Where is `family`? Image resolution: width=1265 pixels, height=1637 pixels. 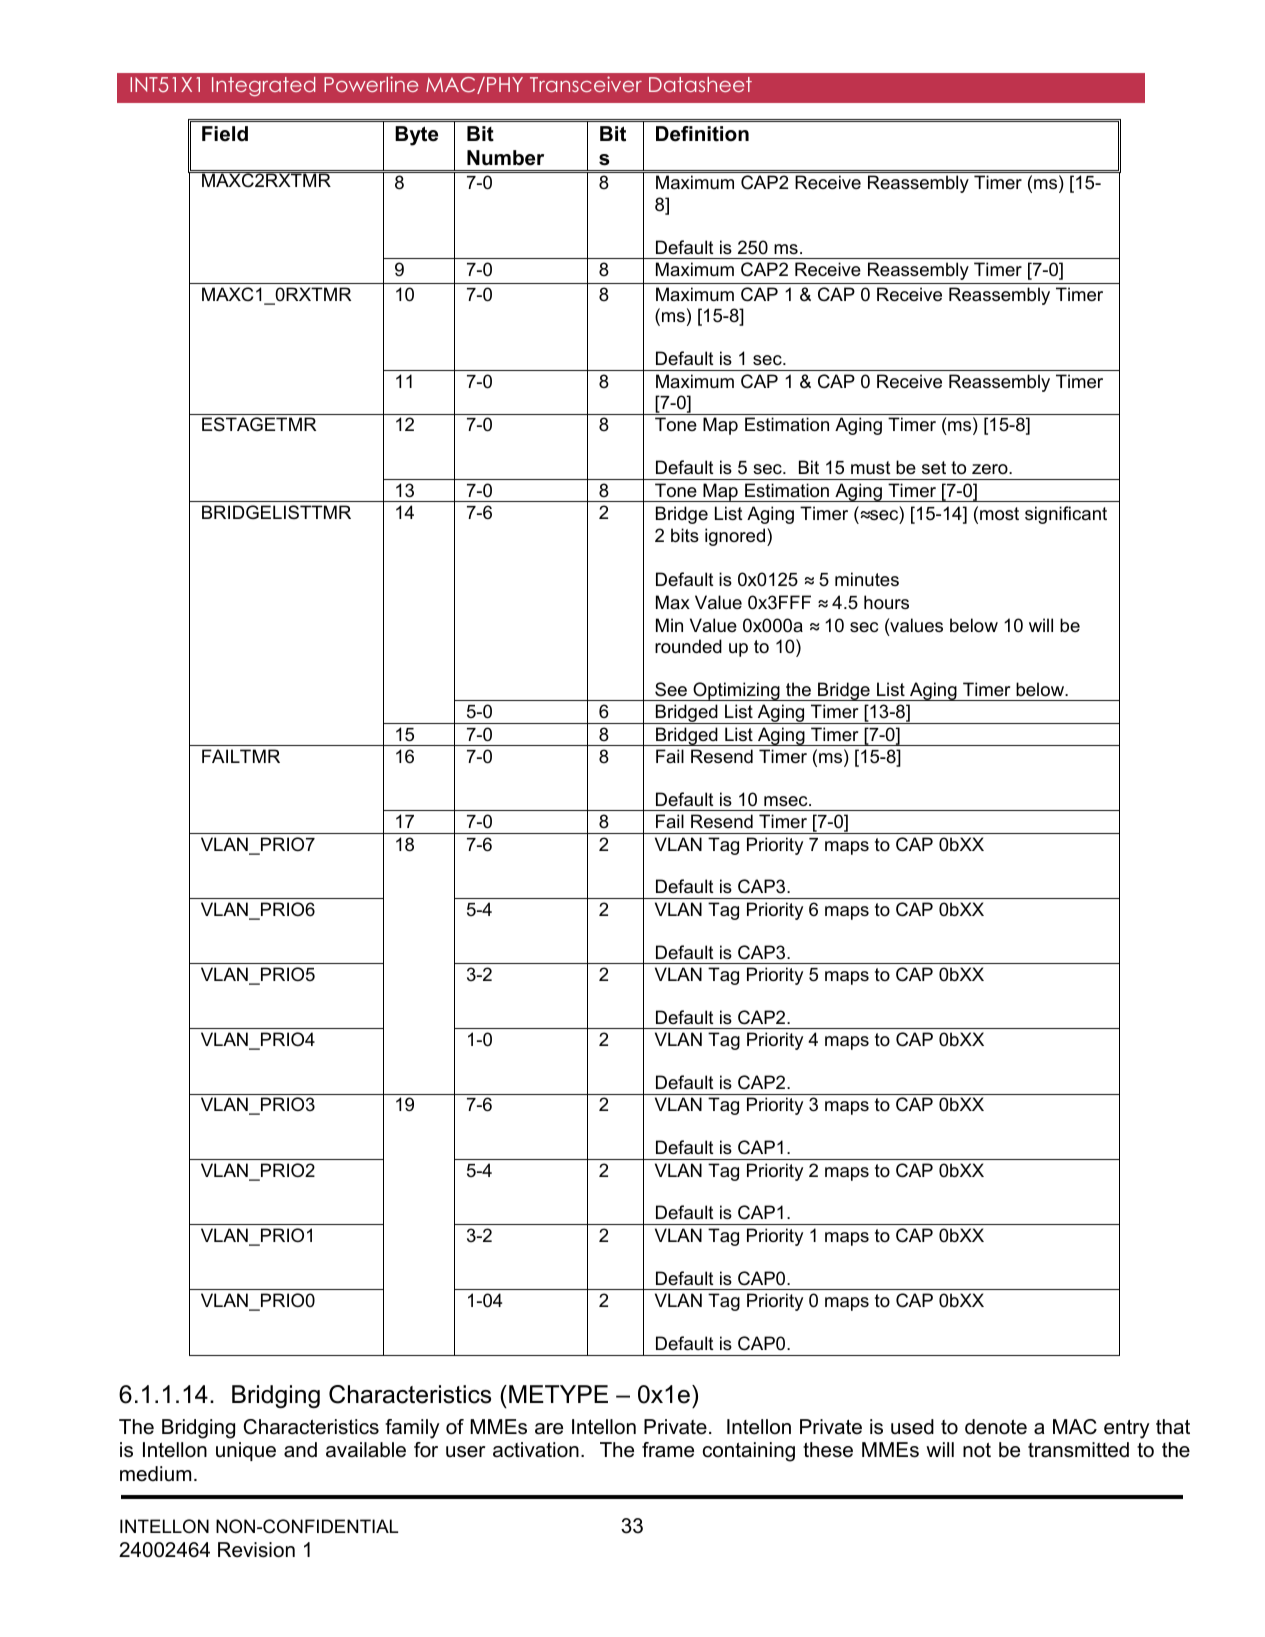
family is located at coordinates (412, 1429).
